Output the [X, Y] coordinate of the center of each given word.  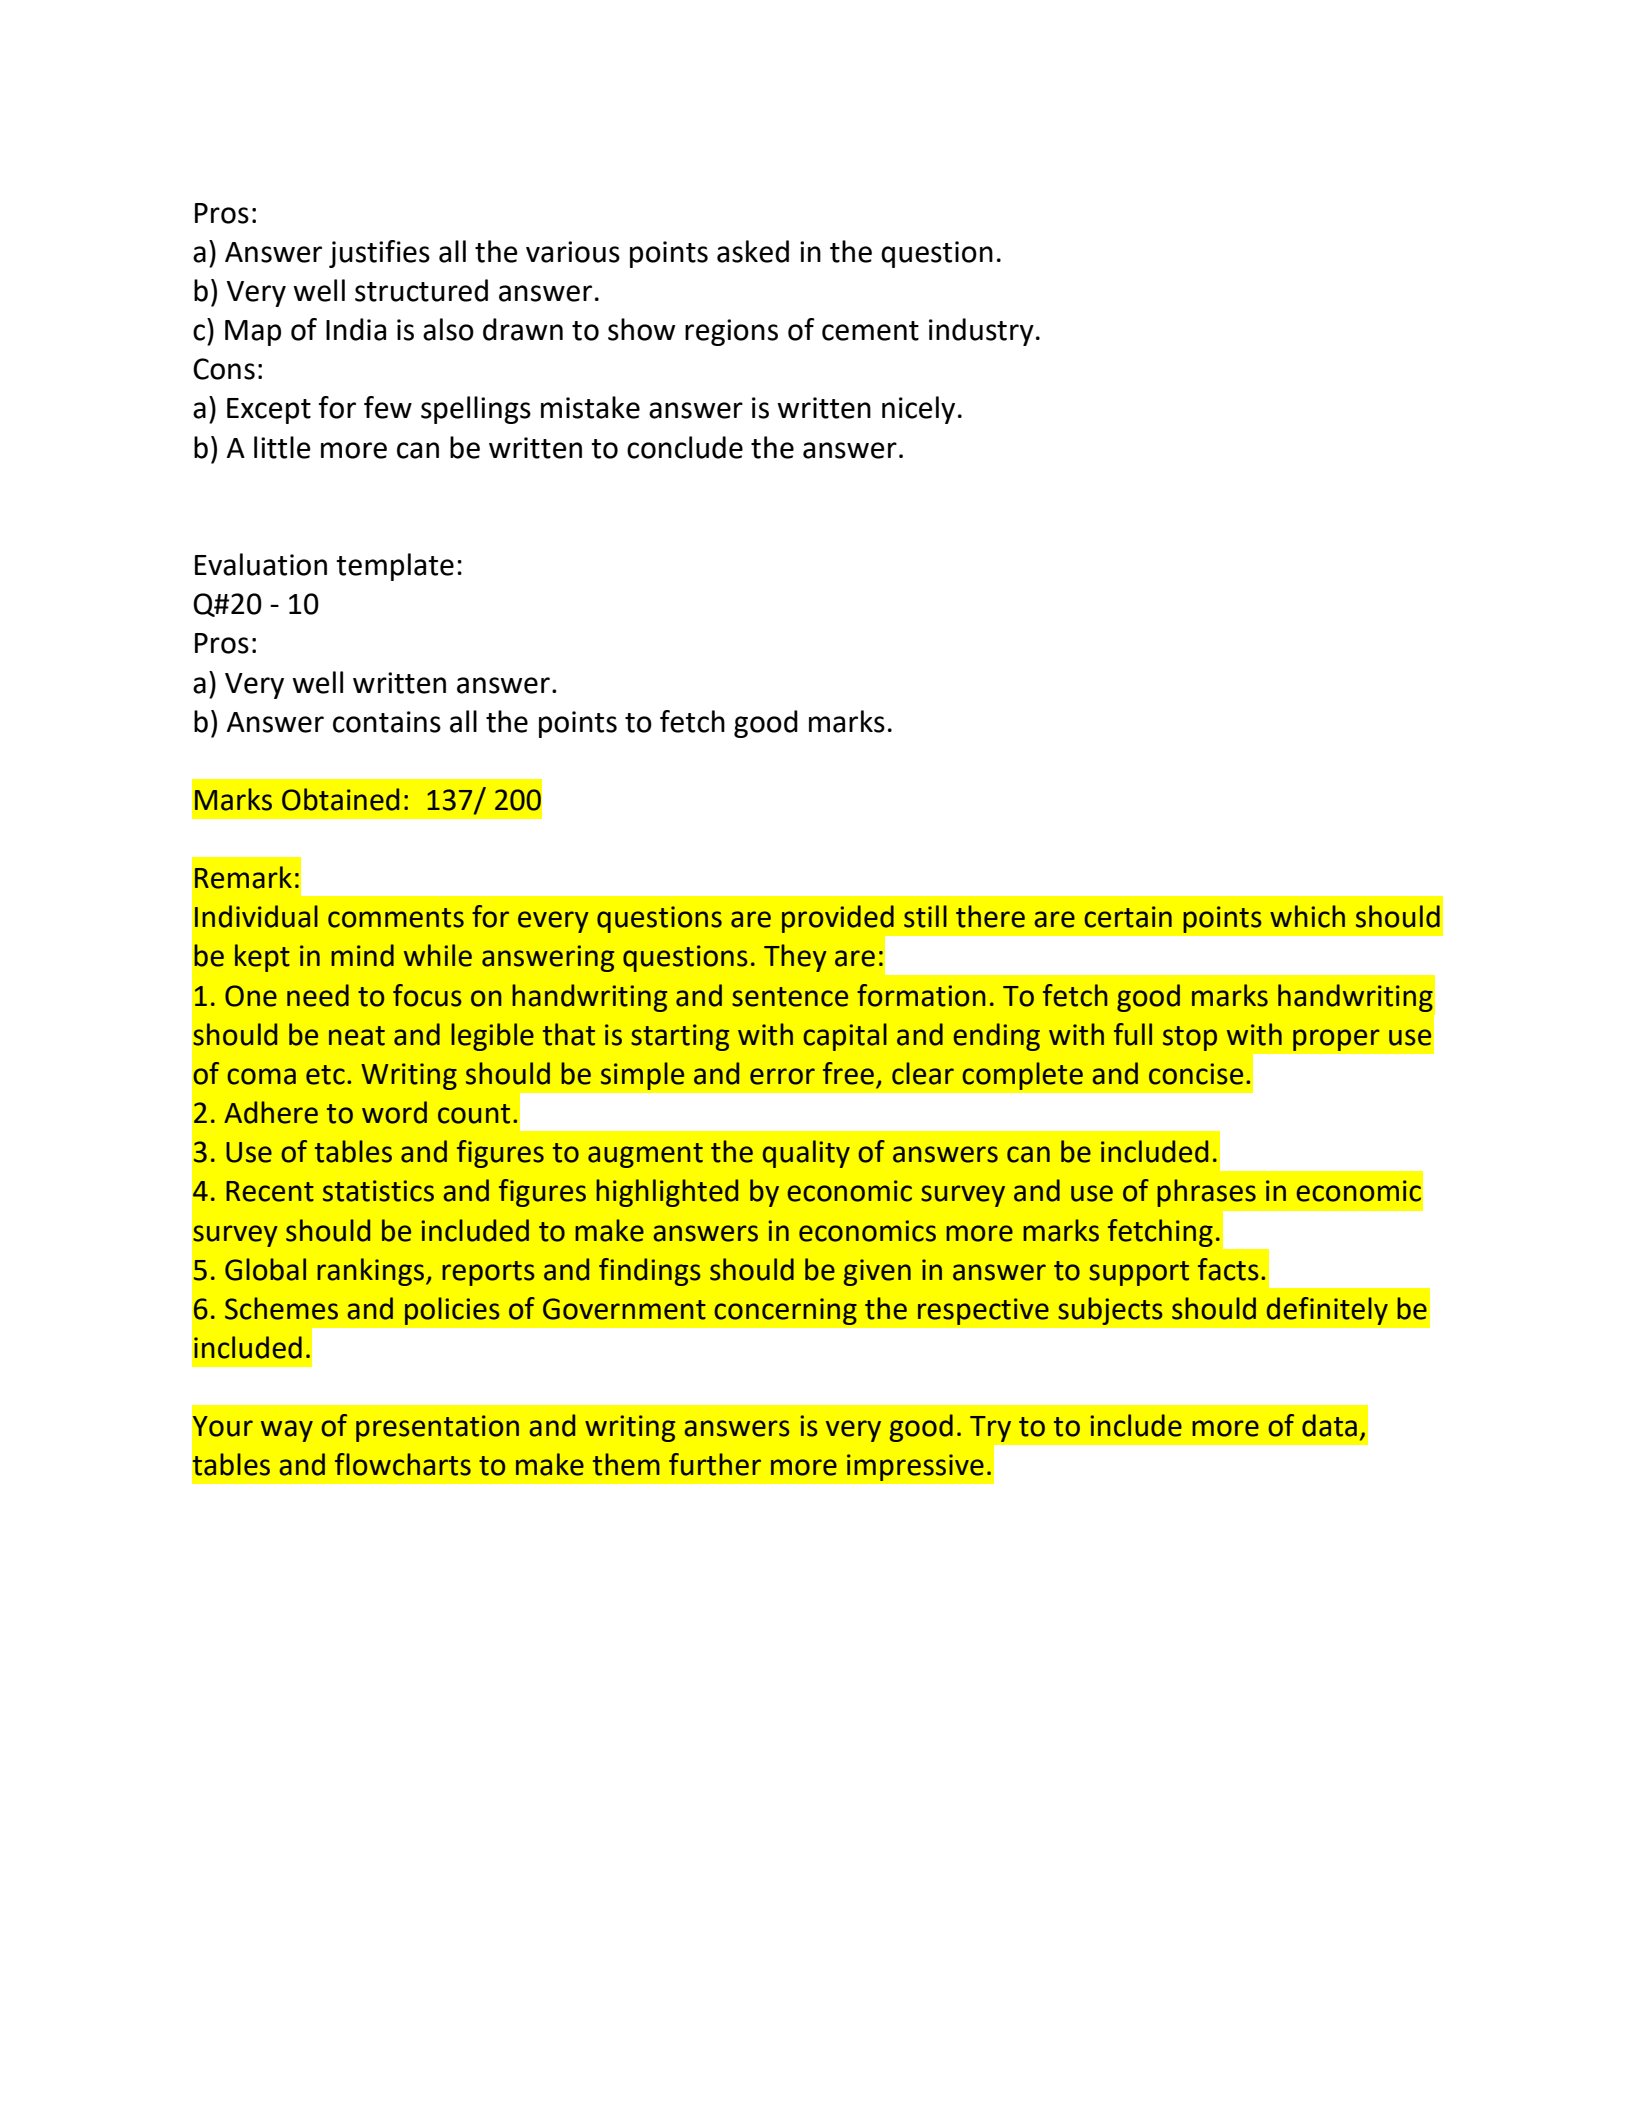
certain [1128, 917]
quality [806, 1154]
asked [753, 251]
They [795, 958]
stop [1190, 1038]
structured [421, 290]
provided [838, 919]
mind [362, 955]
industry [981, 332]
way [287, 1431]
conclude [685, 447]
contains [387, 722]
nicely [918, 410]
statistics [378, 1191]
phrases [1206, 1193]
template [395, 567]
